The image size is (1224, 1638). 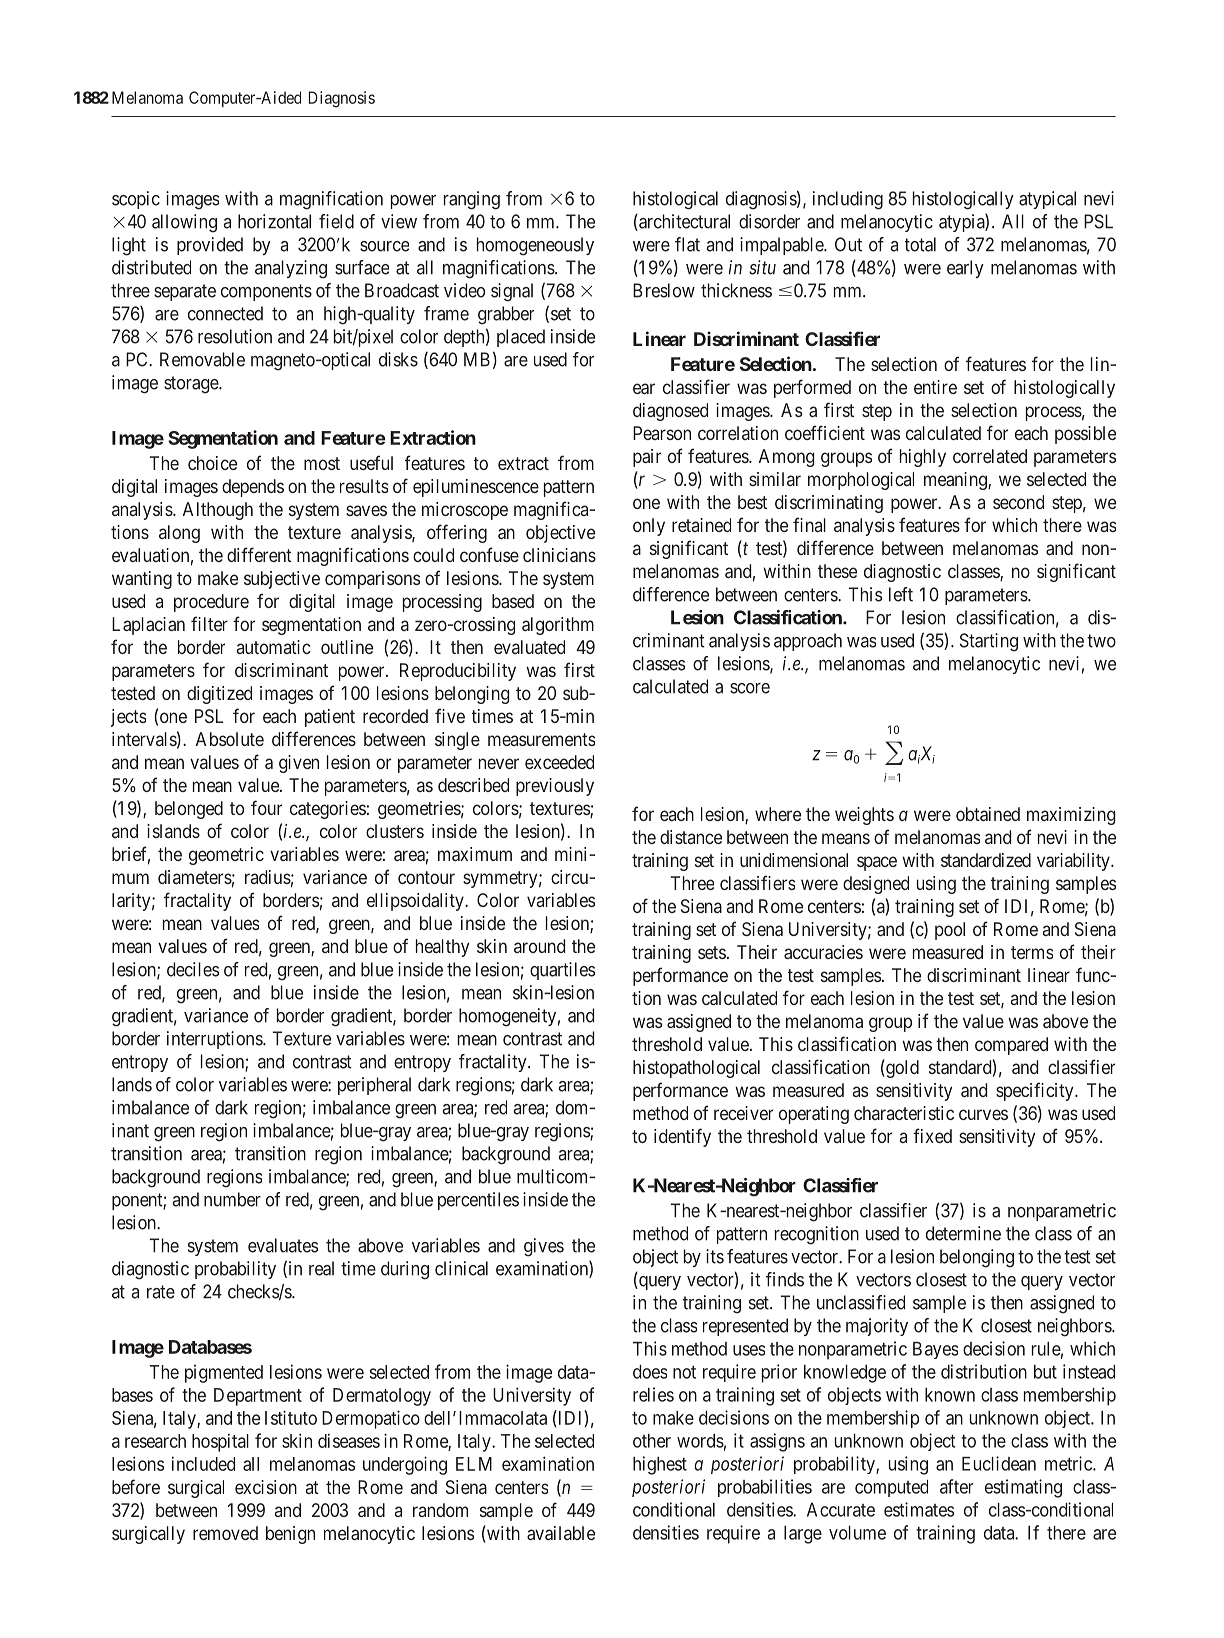 What do you see at coordinates (210, 246) in the screenshot?
I see `provided` at bounding box center [210, 246].
